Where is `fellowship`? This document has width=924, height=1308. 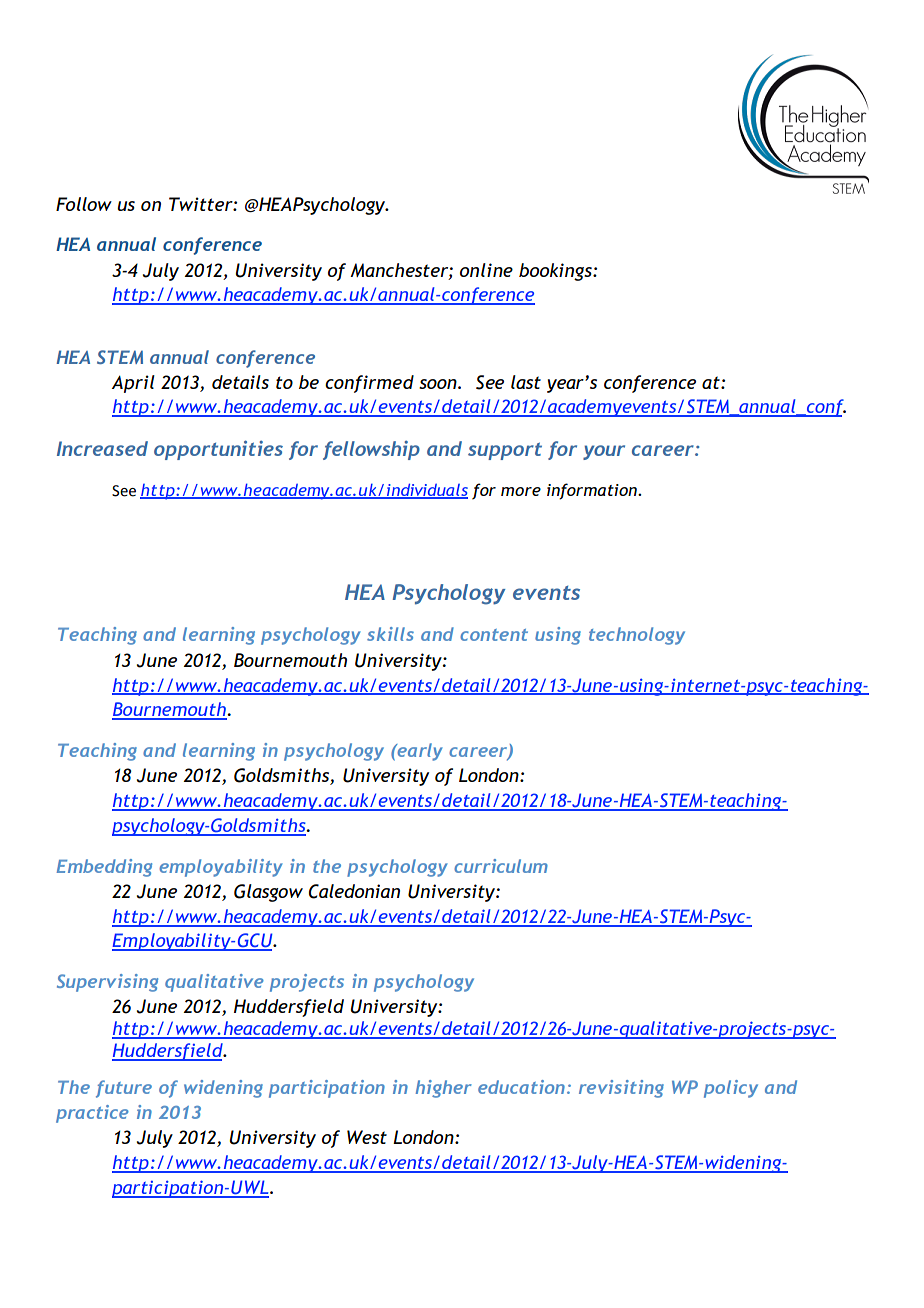 fellowship is located at coordinates (371, 450).
